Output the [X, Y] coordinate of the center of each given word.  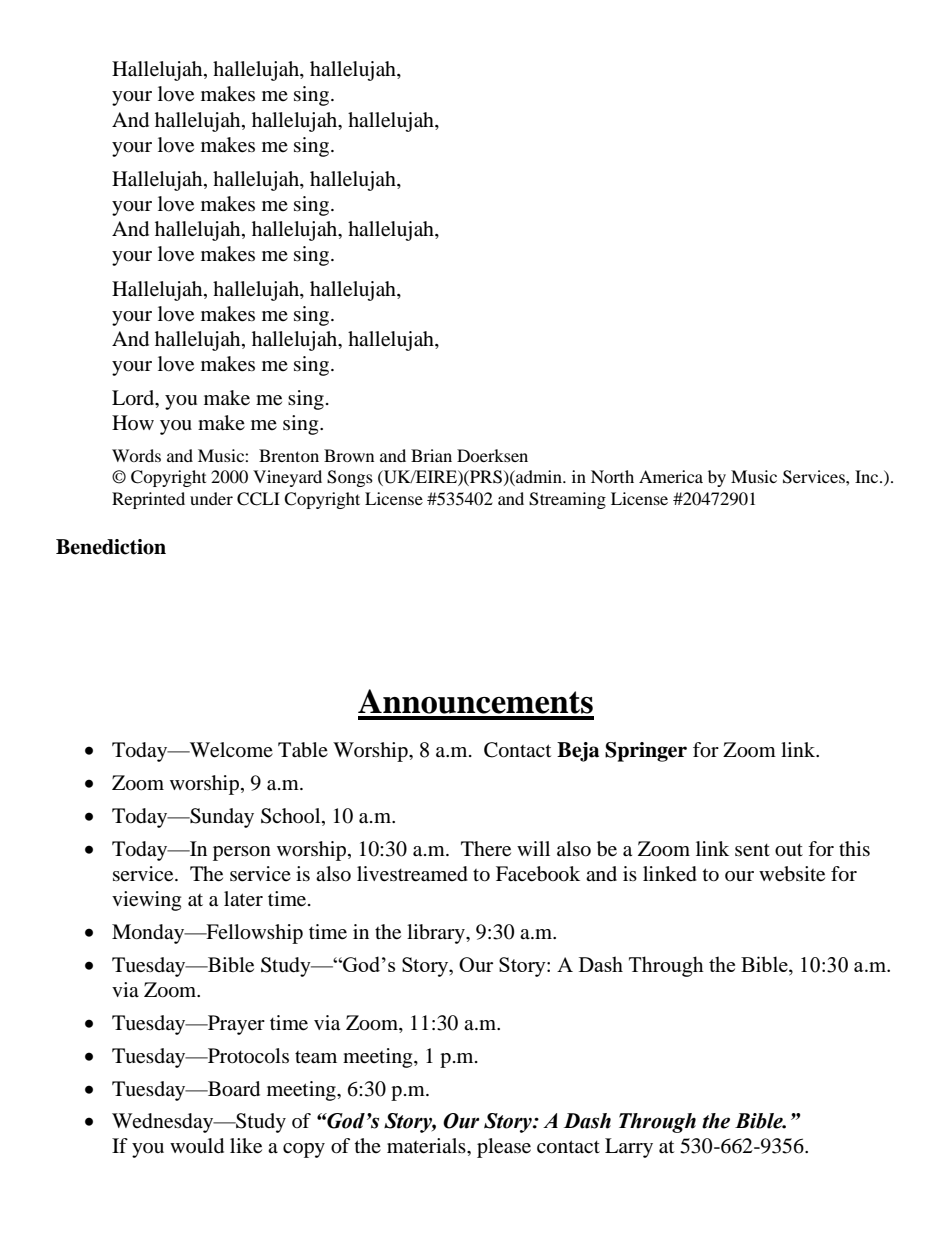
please [504, 1148]
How [133, 422]
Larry [629, 1148]
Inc [868, 476]
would [197, 1146]
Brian [431, 455]
